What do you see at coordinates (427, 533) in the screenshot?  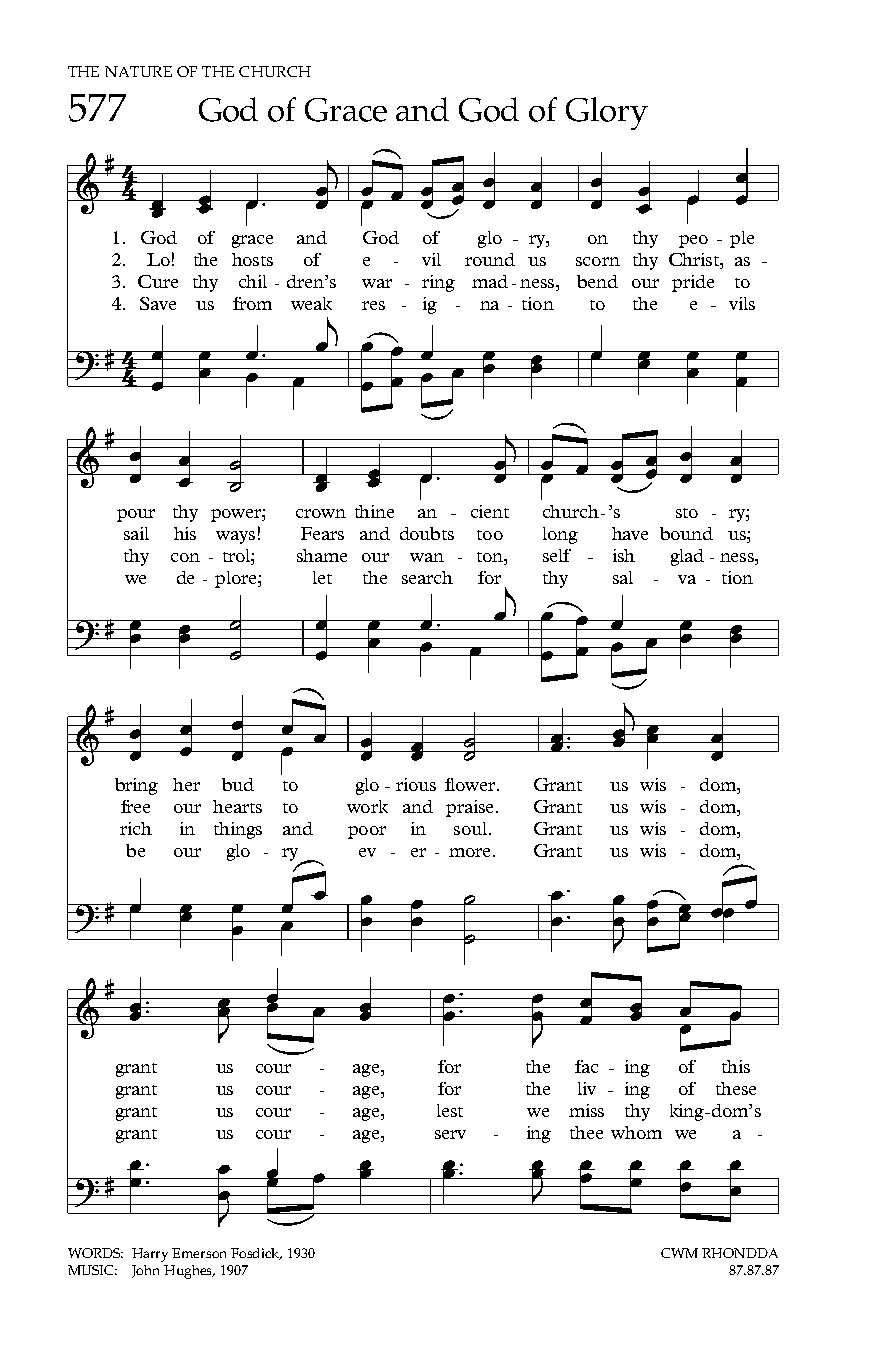 I see `doubts` at bounding box center [427, 533].
